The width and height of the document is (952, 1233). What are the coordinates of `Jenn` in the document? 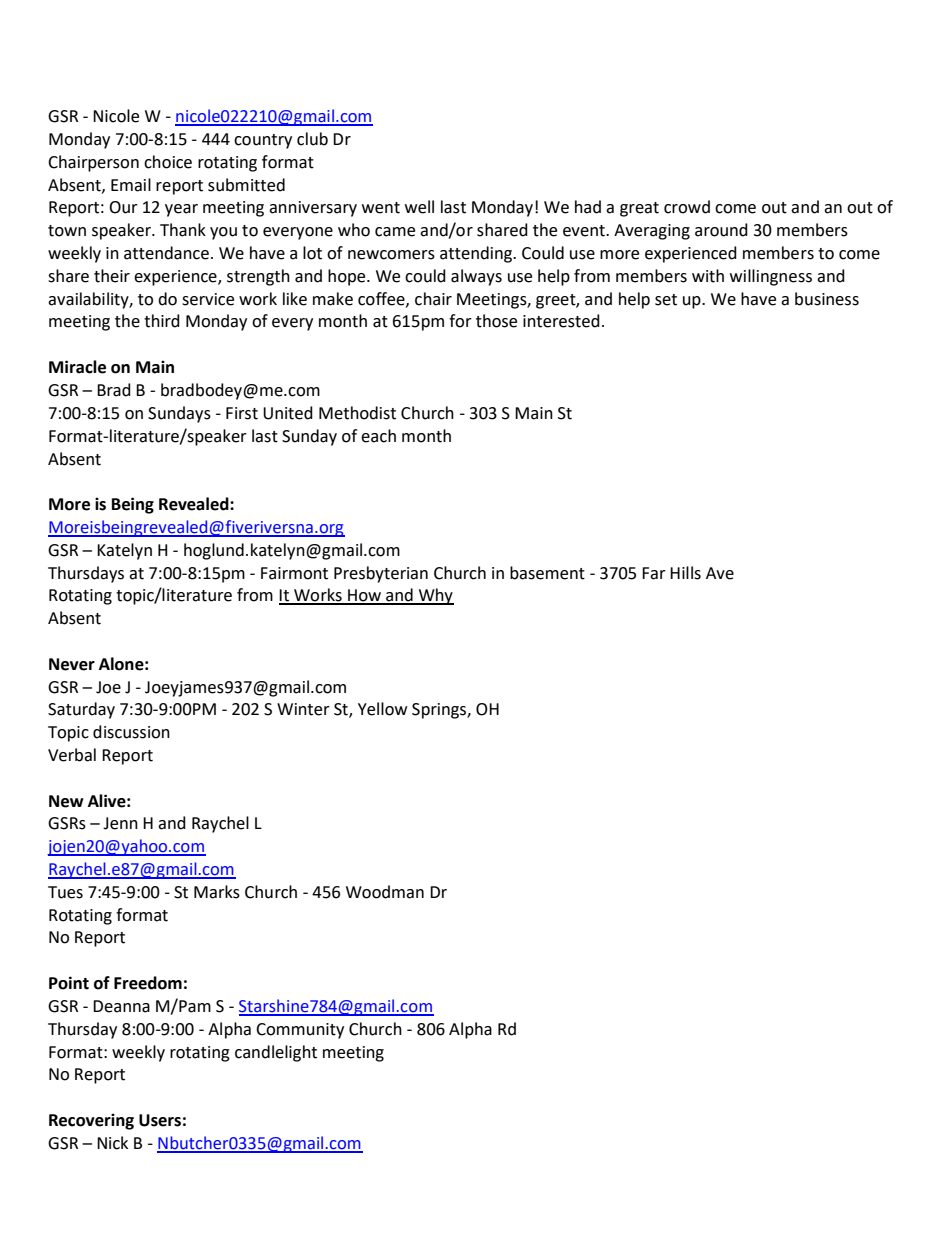 It's located at (120, 823).
